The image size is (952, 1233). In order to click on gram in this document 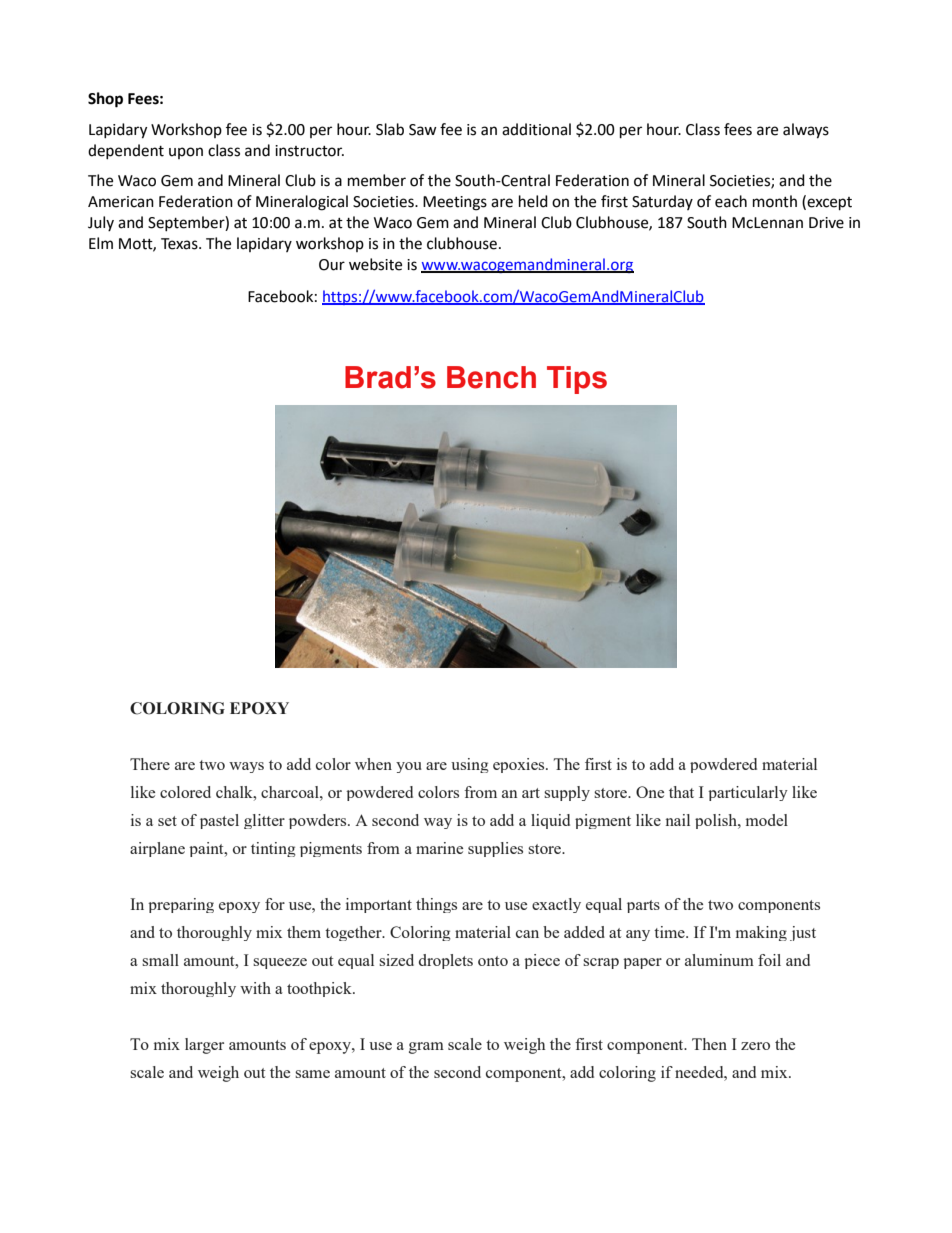, I will do `click(426, 1048)`.
